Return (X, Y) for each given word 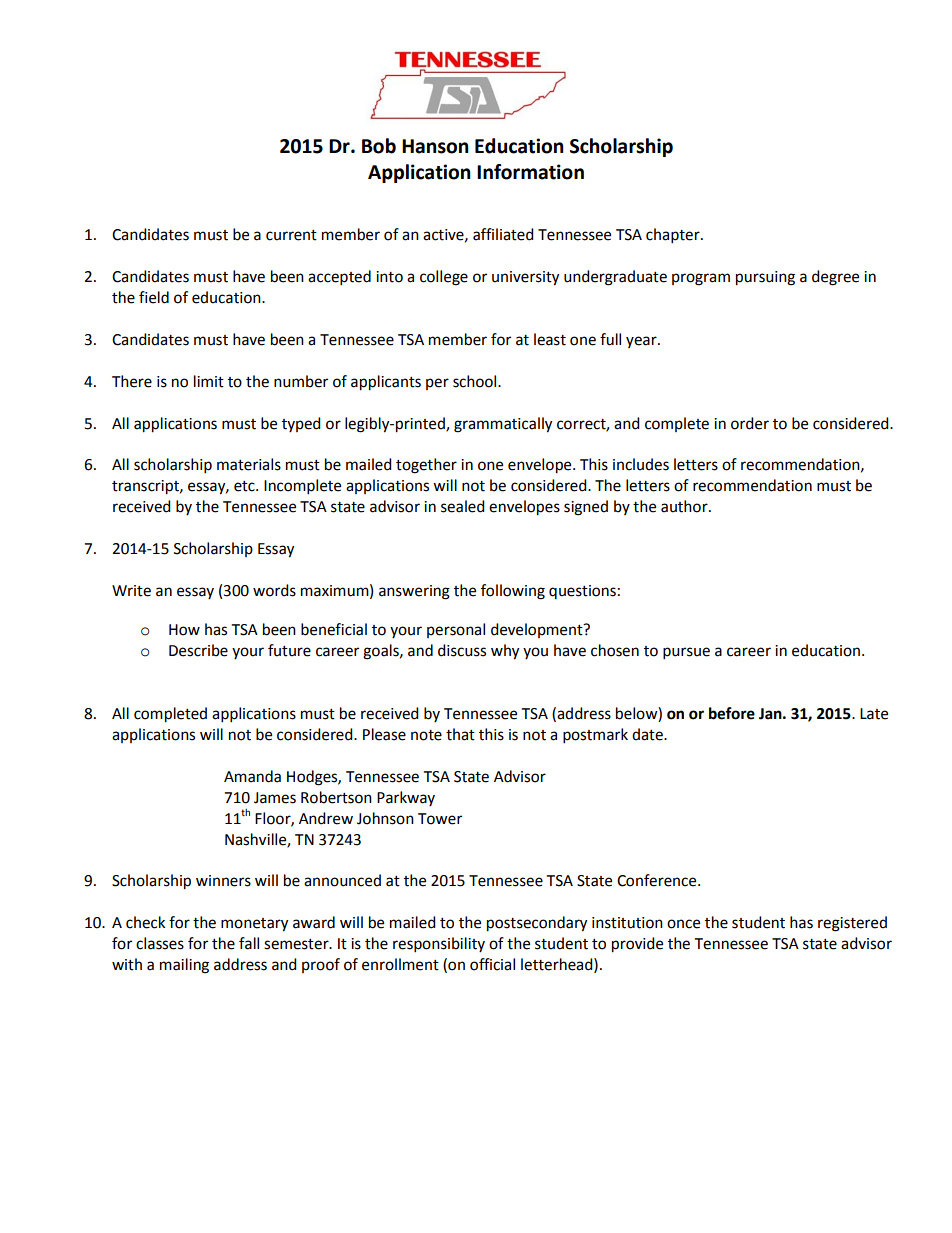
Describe (198, 650)
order (750, 423)
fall (249, 943)
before (732, 713)
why (505, 652)
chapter (674, 236)
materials (249, 464)
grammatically (503, 425)
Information (530, 172)
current (291, 235)
